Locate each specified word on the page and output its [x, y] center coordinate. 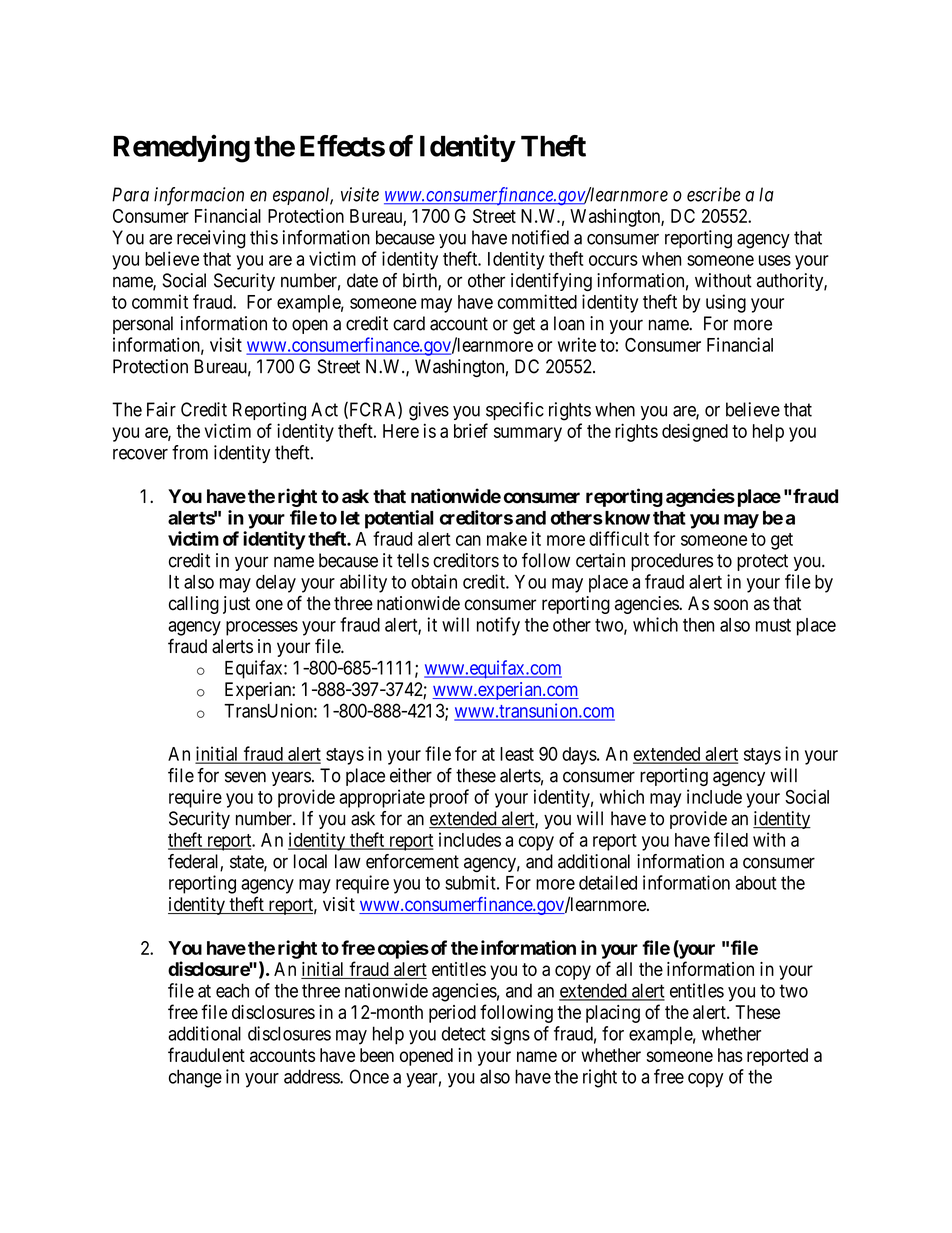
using [726, 303]
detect [464, 1033]
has [730, 1055]
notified [540, 237]
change [195, 1078]
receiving [211, 239]
